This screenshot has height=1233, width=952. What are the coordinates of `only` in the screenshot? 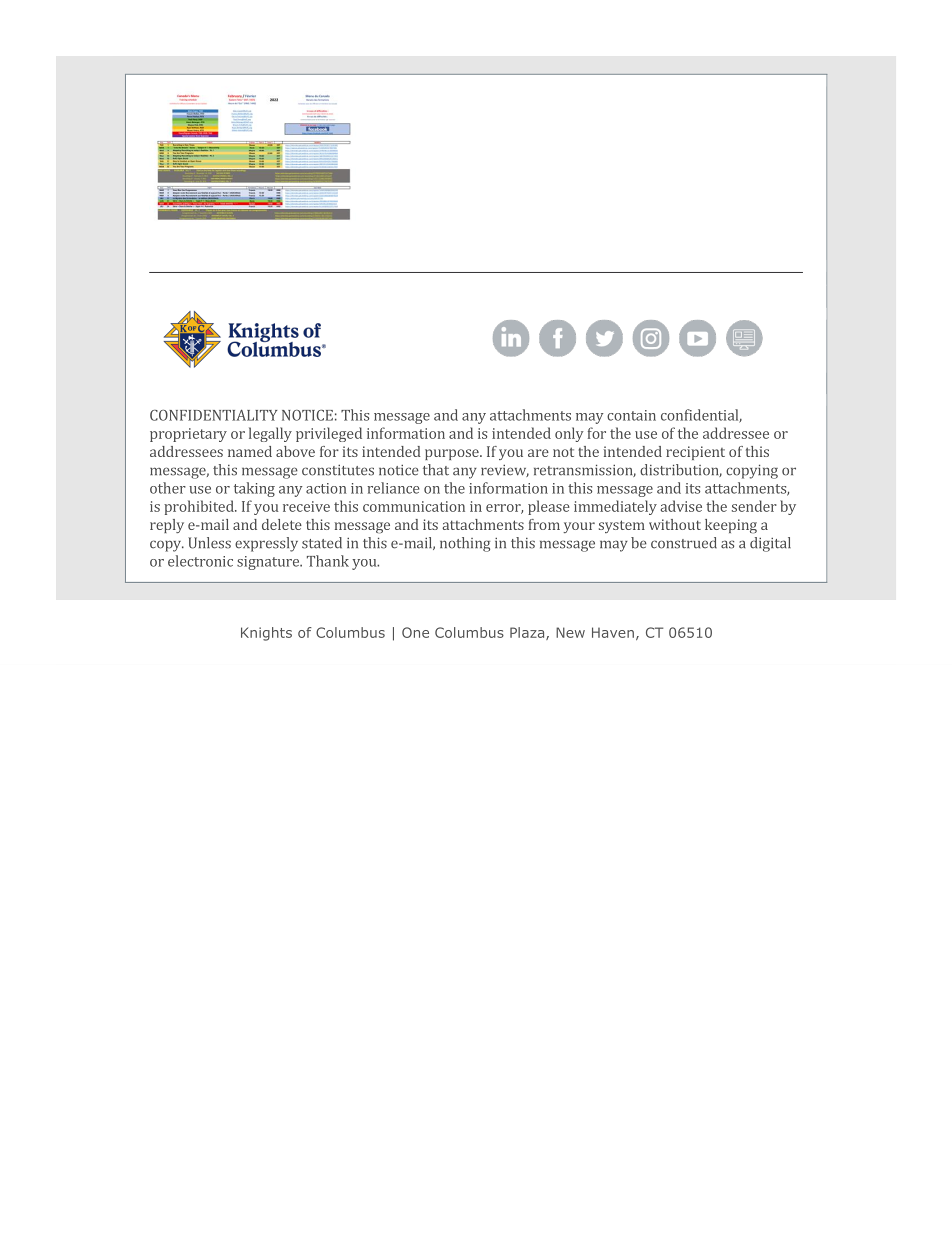 It's located at (569, 434).
